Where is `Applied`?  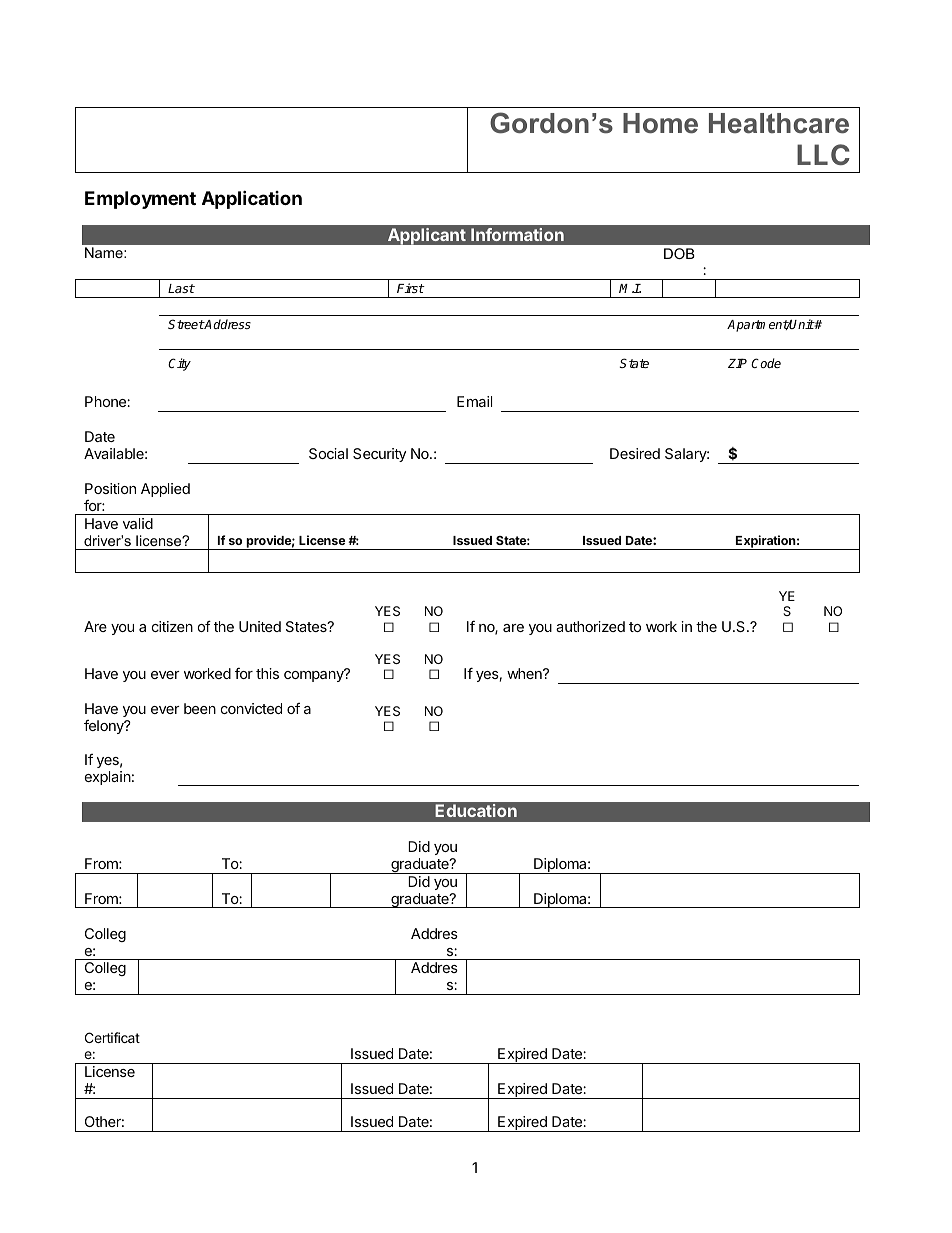
Applied is located at coordinates (165, 490).
